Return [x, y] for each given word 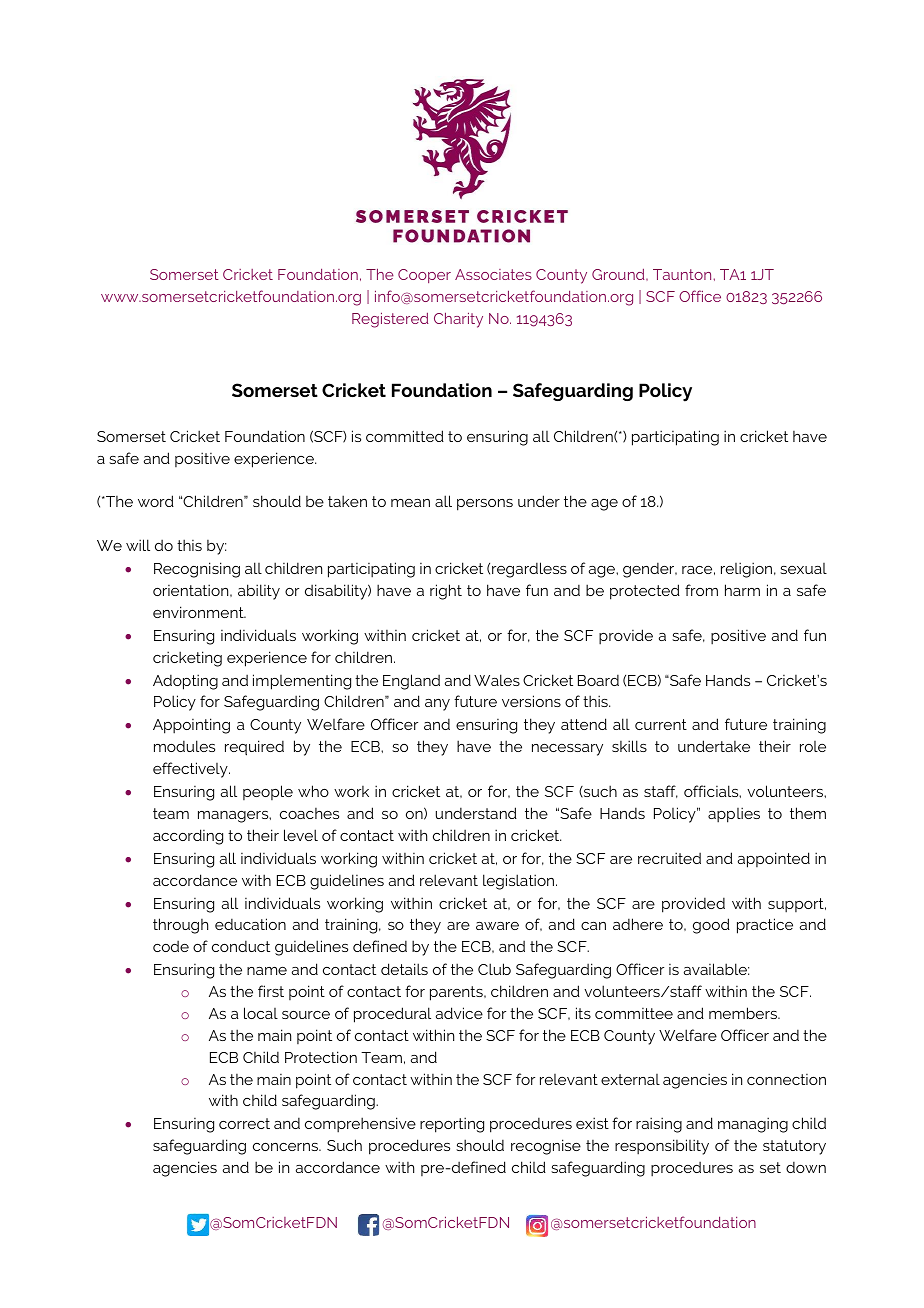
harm [742, 590]
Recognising [197, 570]
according [188, 837]
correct [244, 1123]
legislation [520, 882]
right [446, 592]
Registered [390, 320]
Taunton [682, 274]
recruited [669, 858]
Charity [458, 320]
